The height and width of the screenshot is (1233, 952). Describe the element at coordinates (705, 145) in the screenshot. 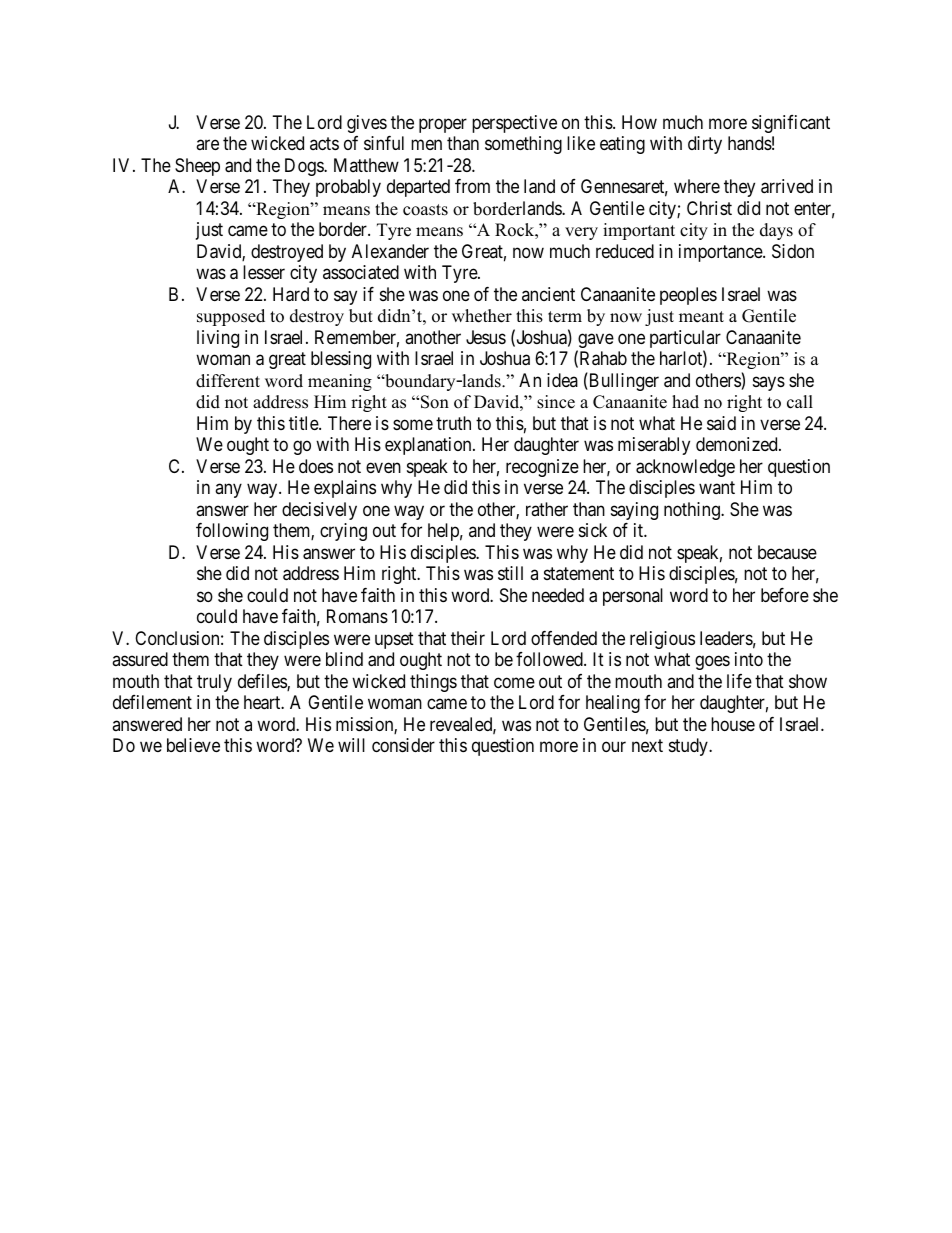

I see `dirty` at that location.
